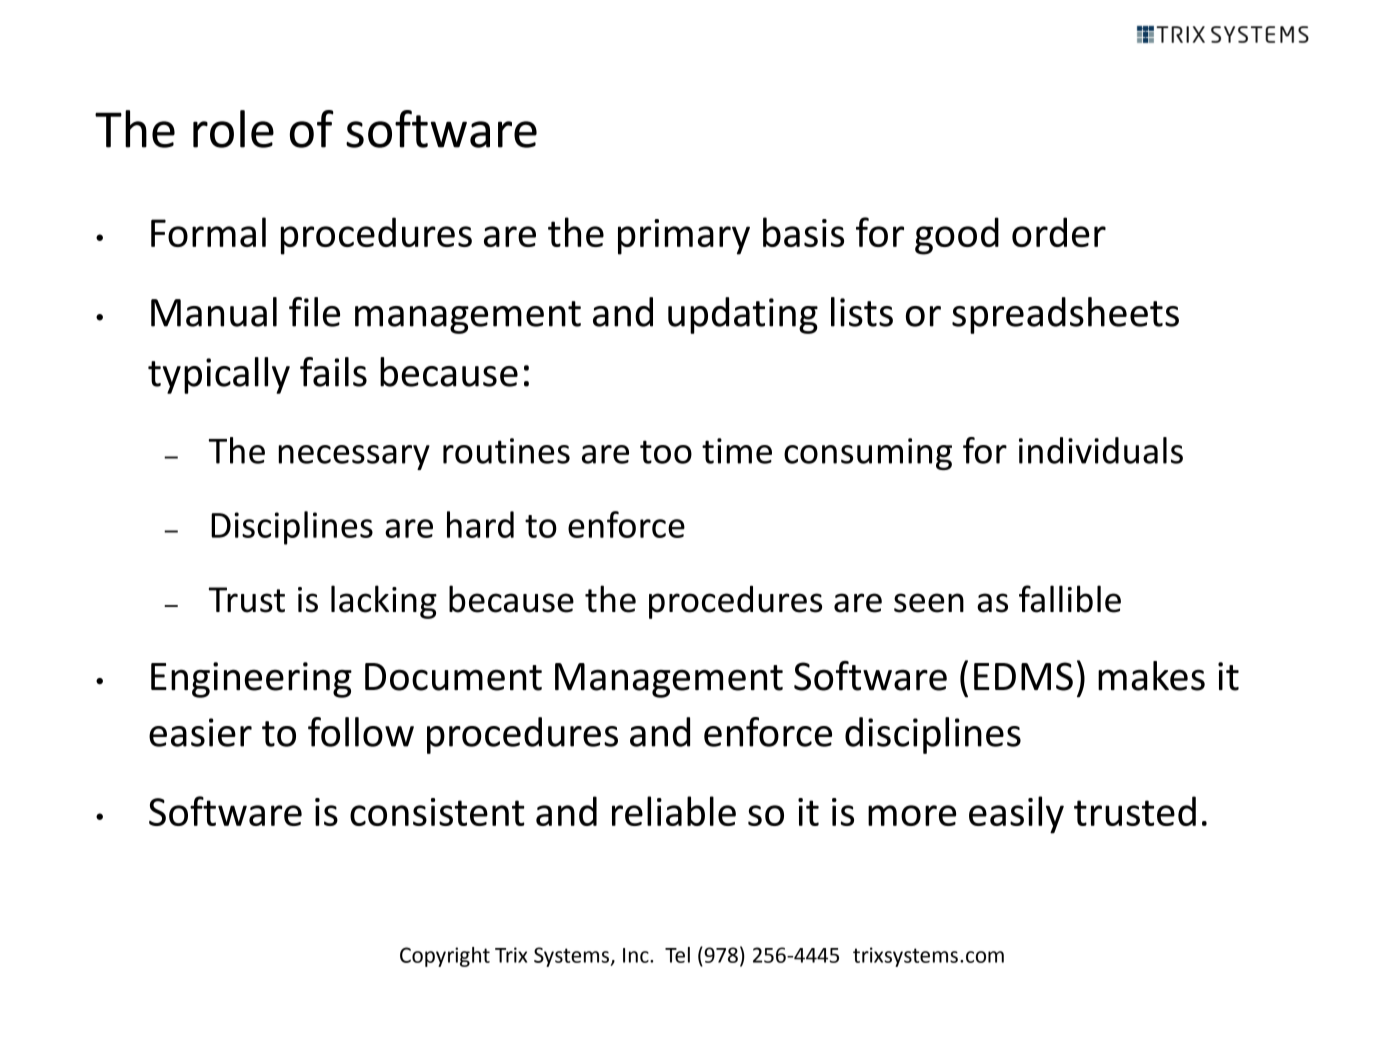 Image resolution: width=1393 pixels, height=1045 pixels. Describe the element at coordinates (677, 955) in the screenshot. I see `Tel` at that location.
